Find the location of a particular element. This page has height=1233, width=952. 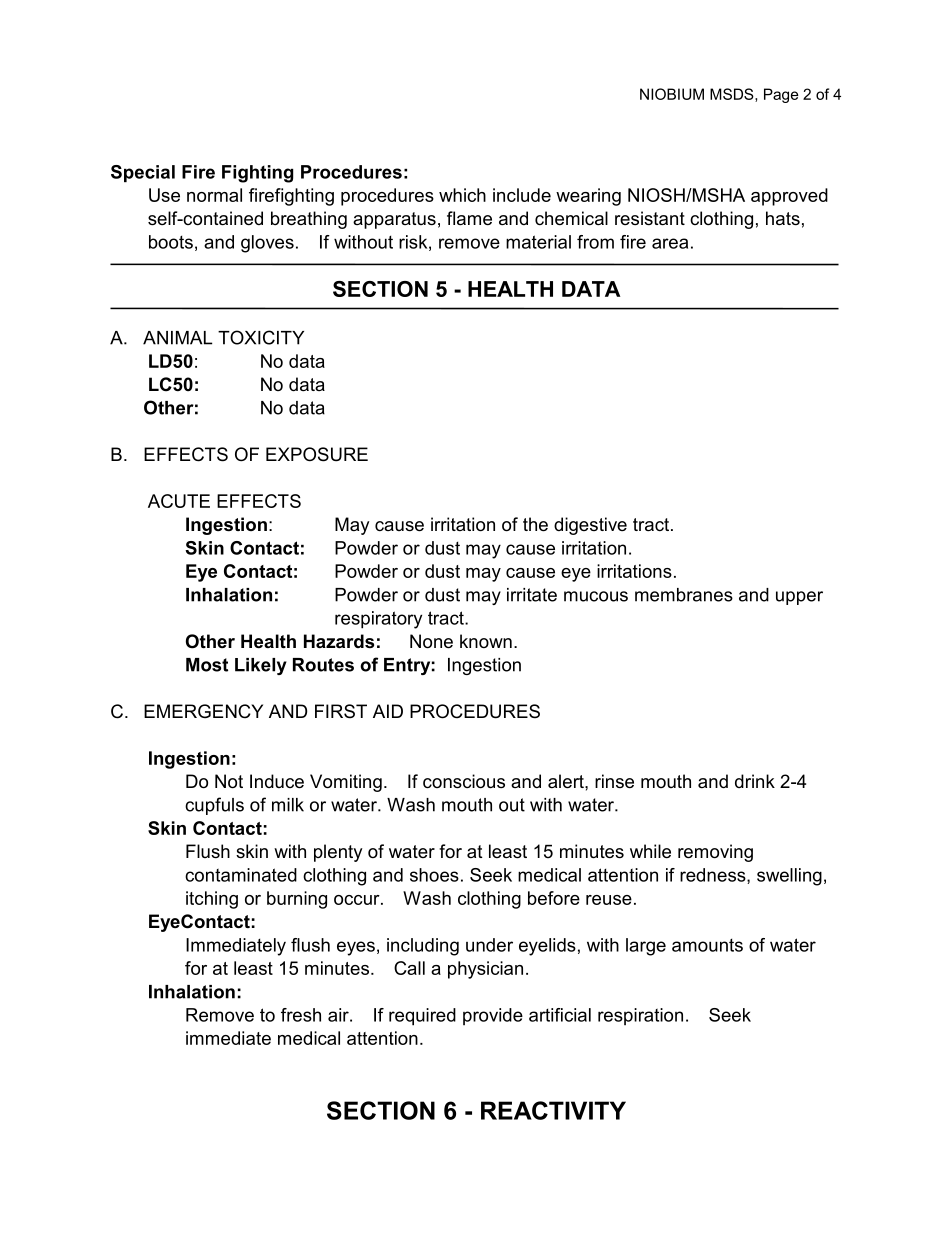

membranes is located at coordinates (684, 595).
